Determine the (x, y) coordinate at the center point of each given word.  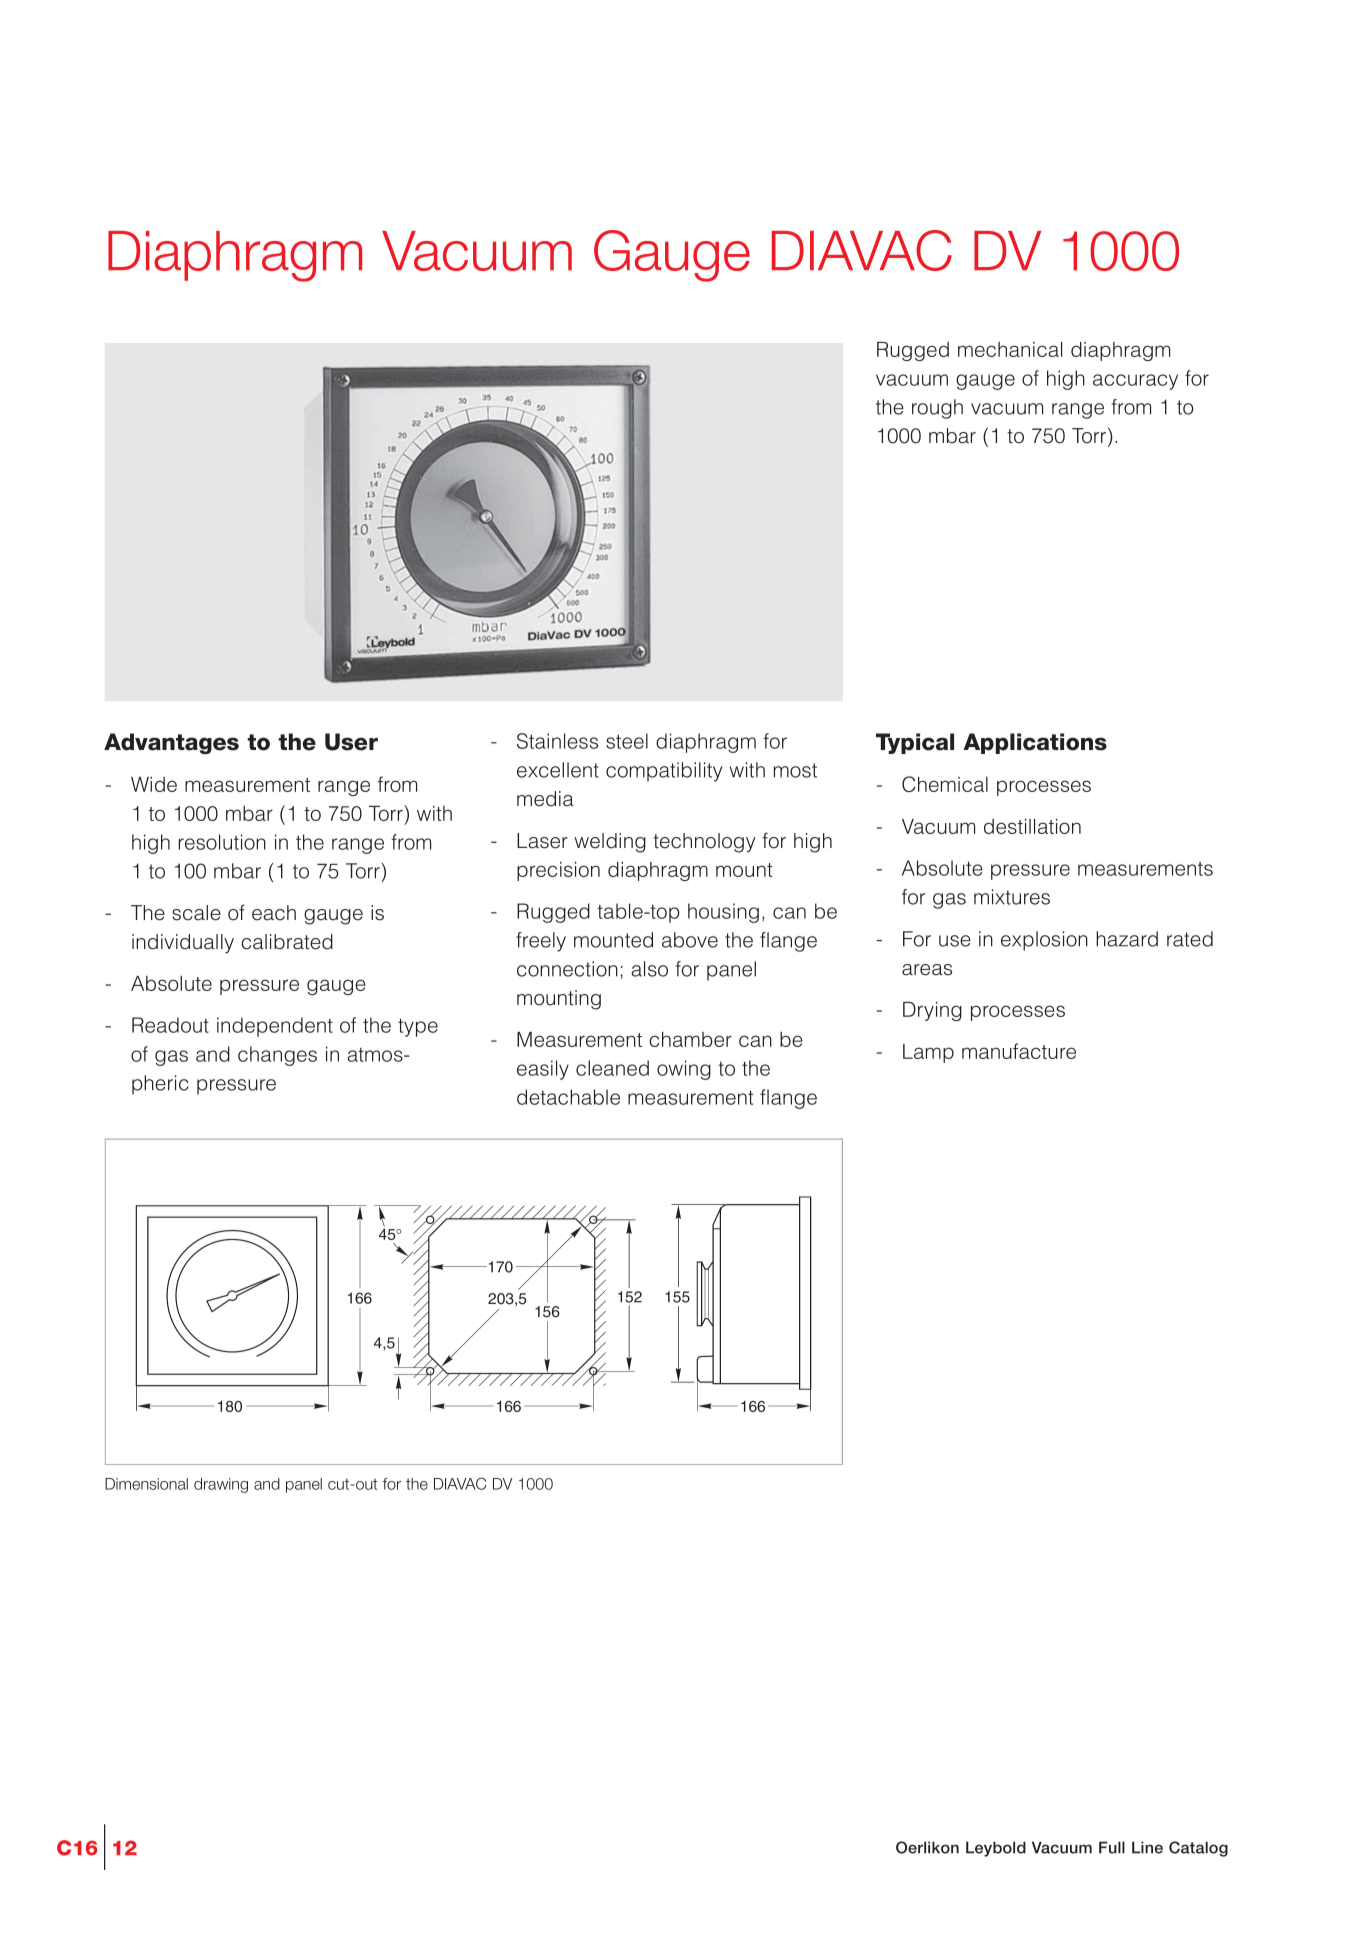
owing (684, 1070)
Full (1112, 1847)
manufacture (1019, 1051)
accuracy (1135, 382)
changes (277, 1056)
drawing (221, 1485)
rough (937, 409)
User (351, 742)
